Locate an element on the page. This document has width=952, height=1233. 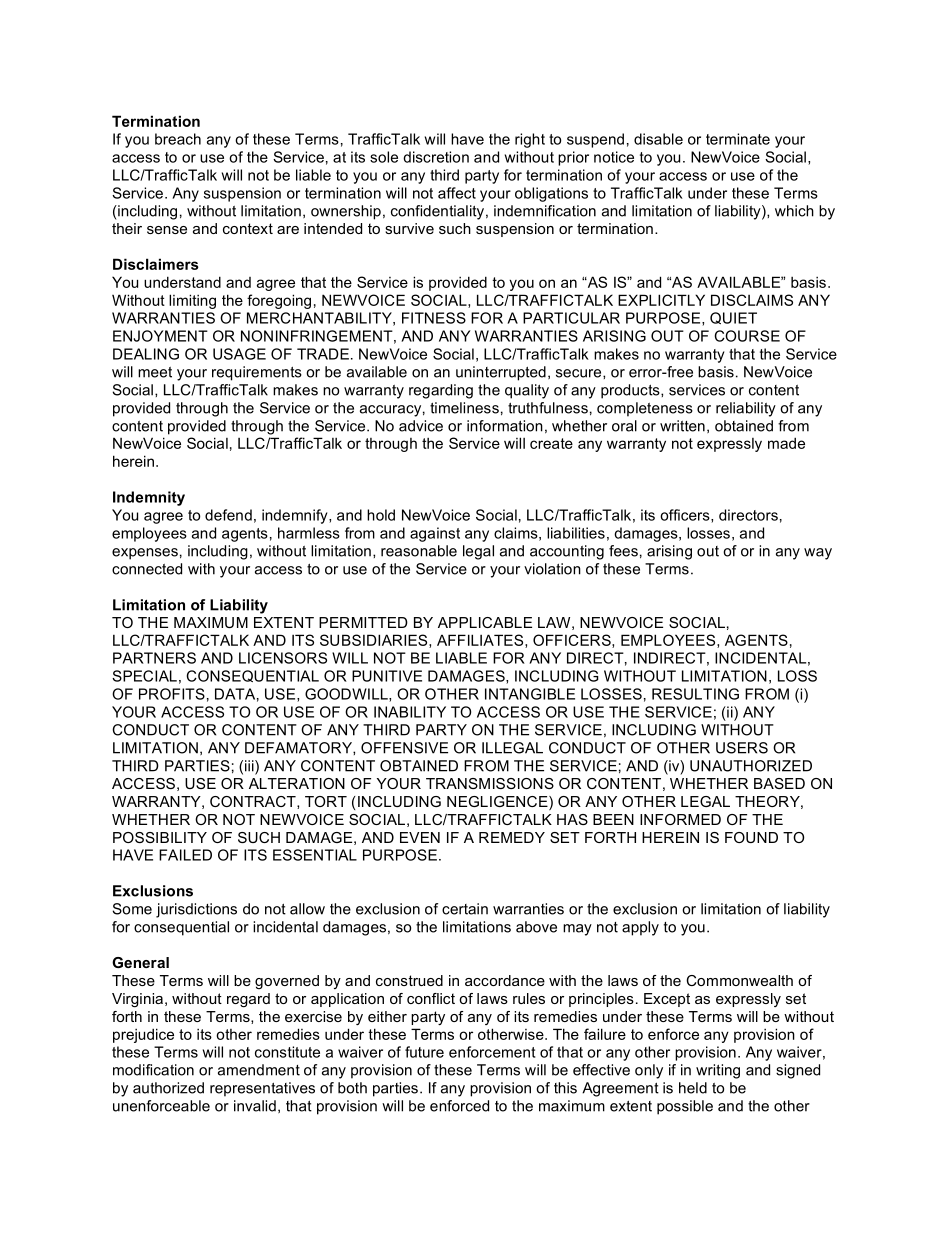
PARTNERS is located at coordinates (154, 658).
